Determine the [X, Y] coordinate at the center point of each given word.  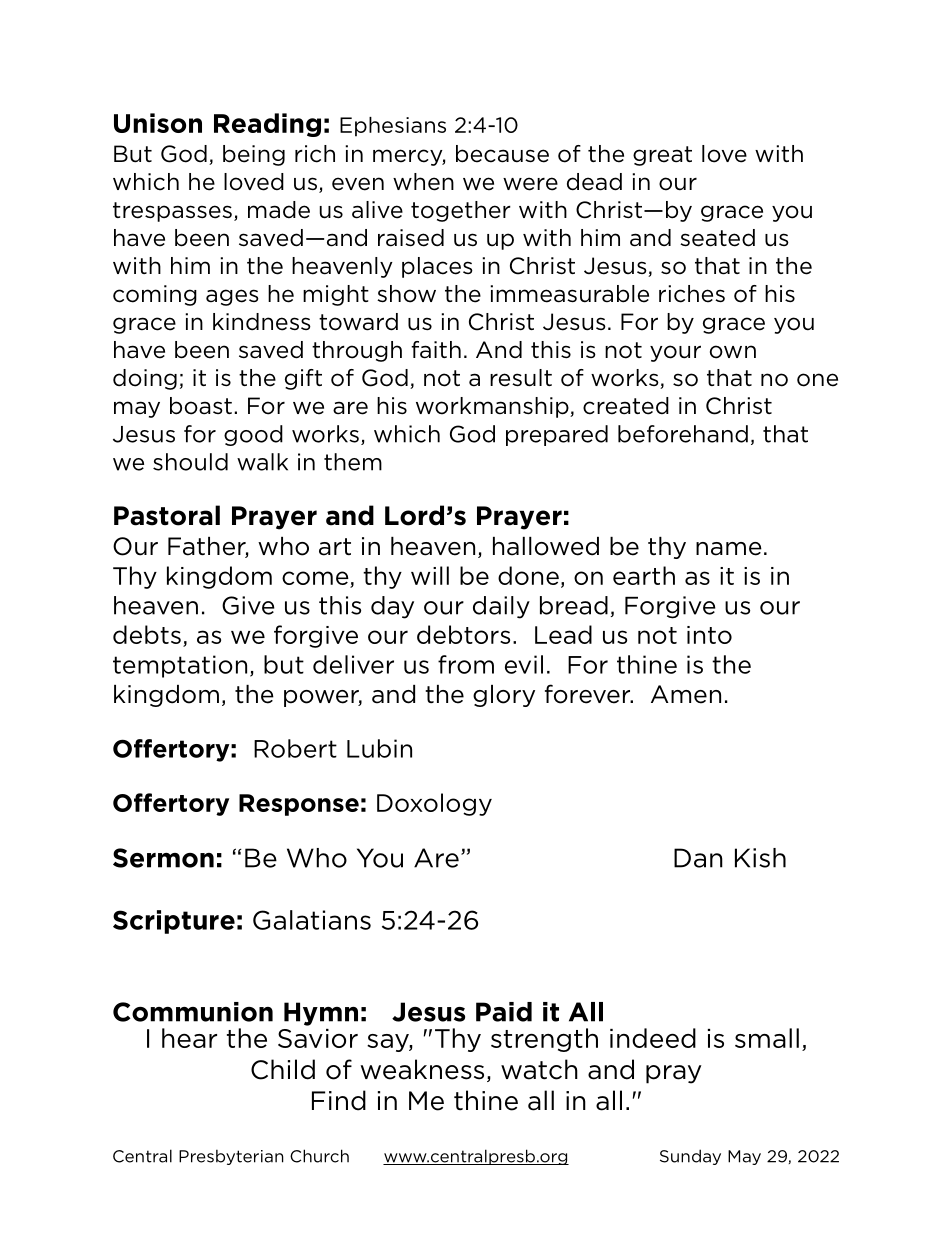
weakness [422, 1069]
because [502, 154]
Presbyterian [231, 1157]
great [662, 156]
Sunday [690, 1157]
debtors [463, 634]
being [254, 155]
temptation [180, 666]
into [709, 635]
